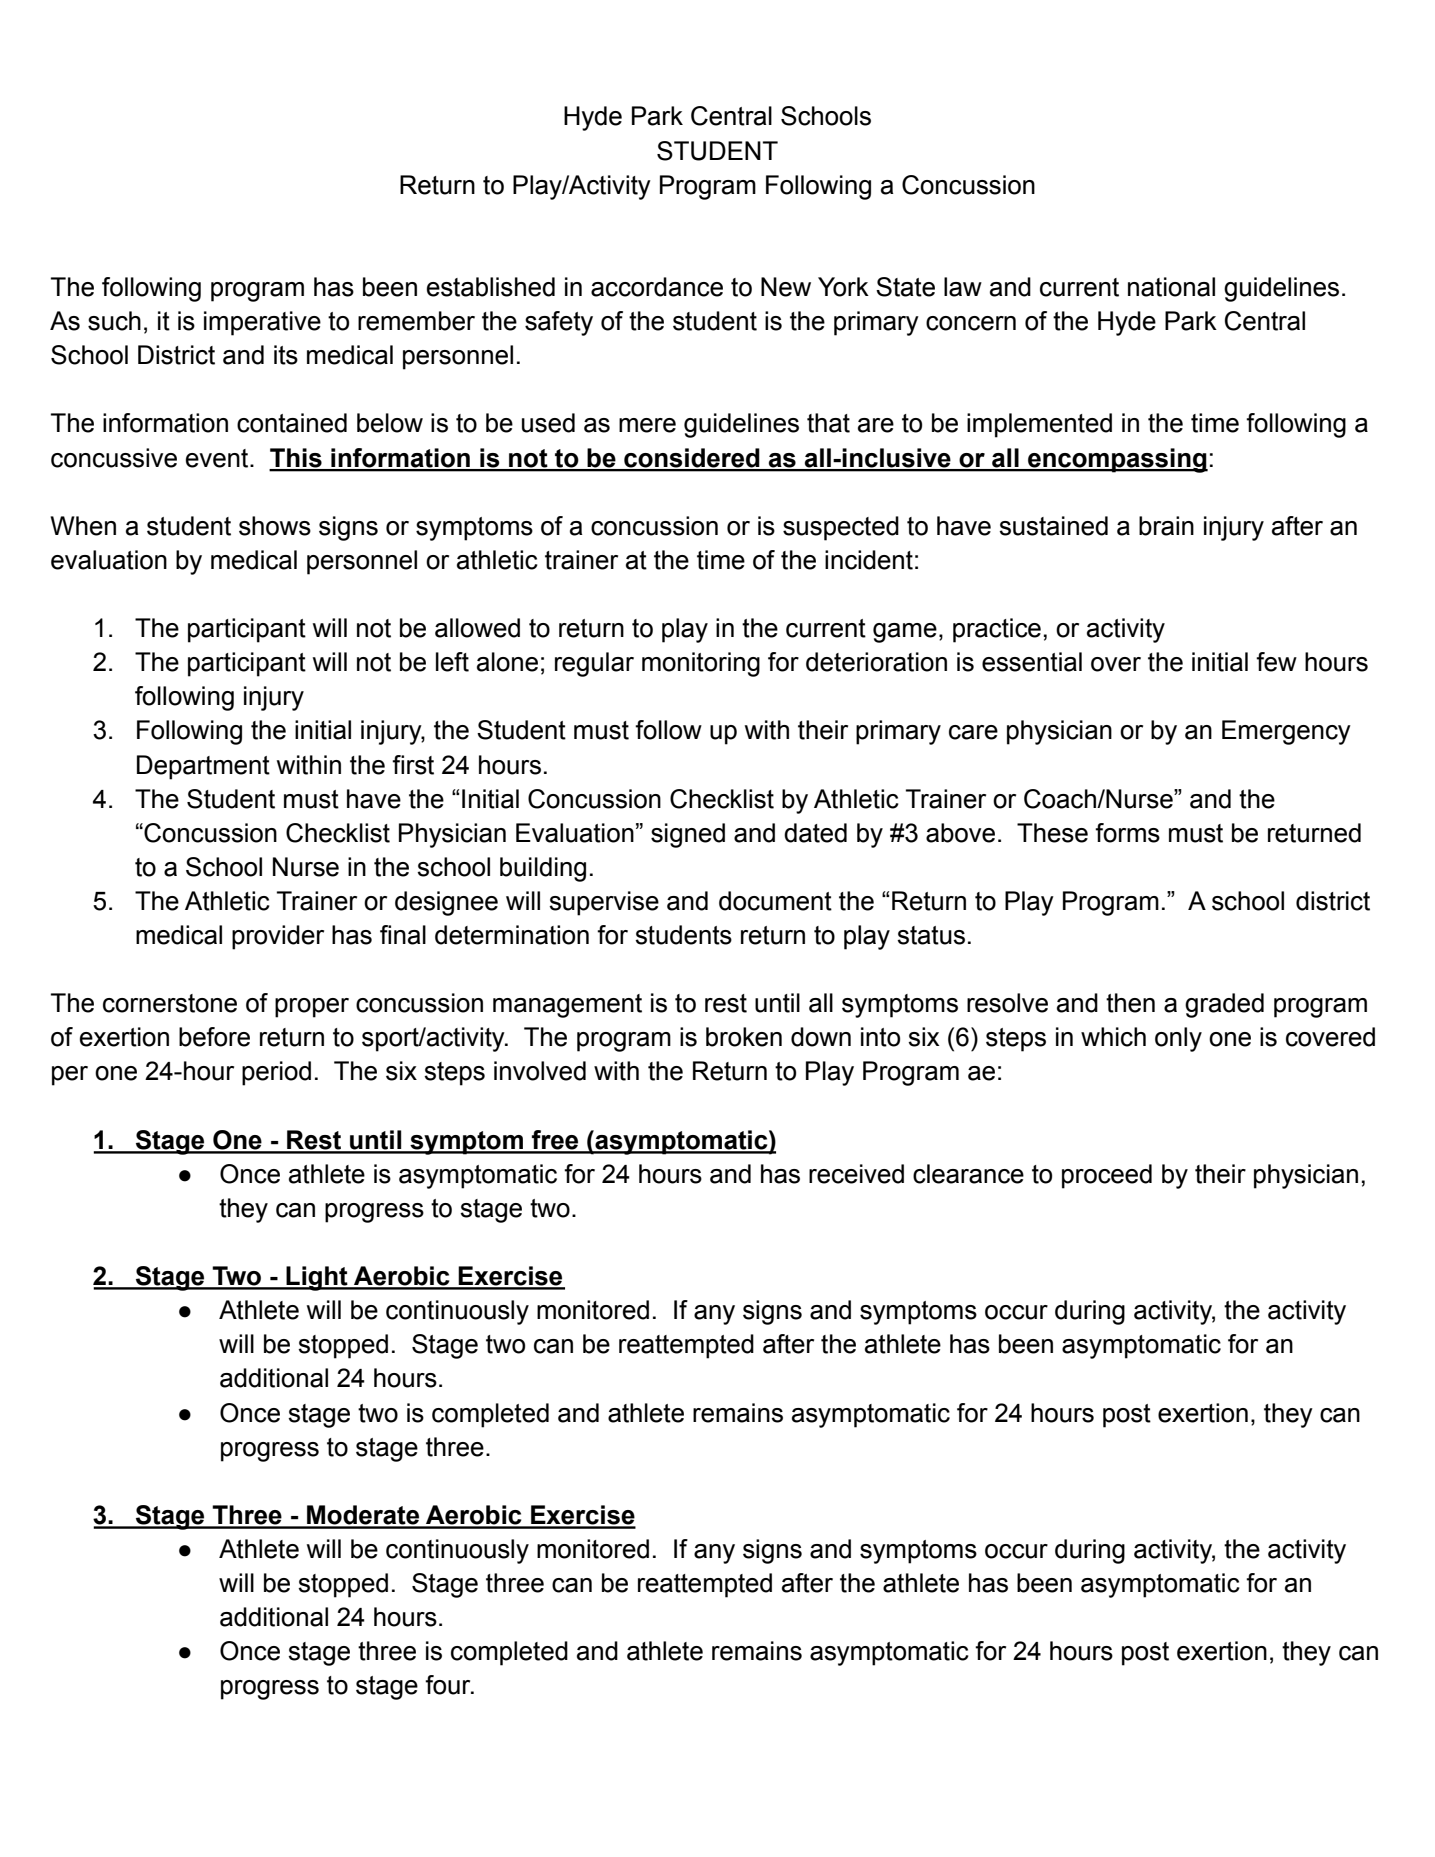 This screenshot has width=1435, height=1857. What do you see at coordinates (262, 323) in the screenshot?
I see `imperative` at bounding box center [262, 323].
